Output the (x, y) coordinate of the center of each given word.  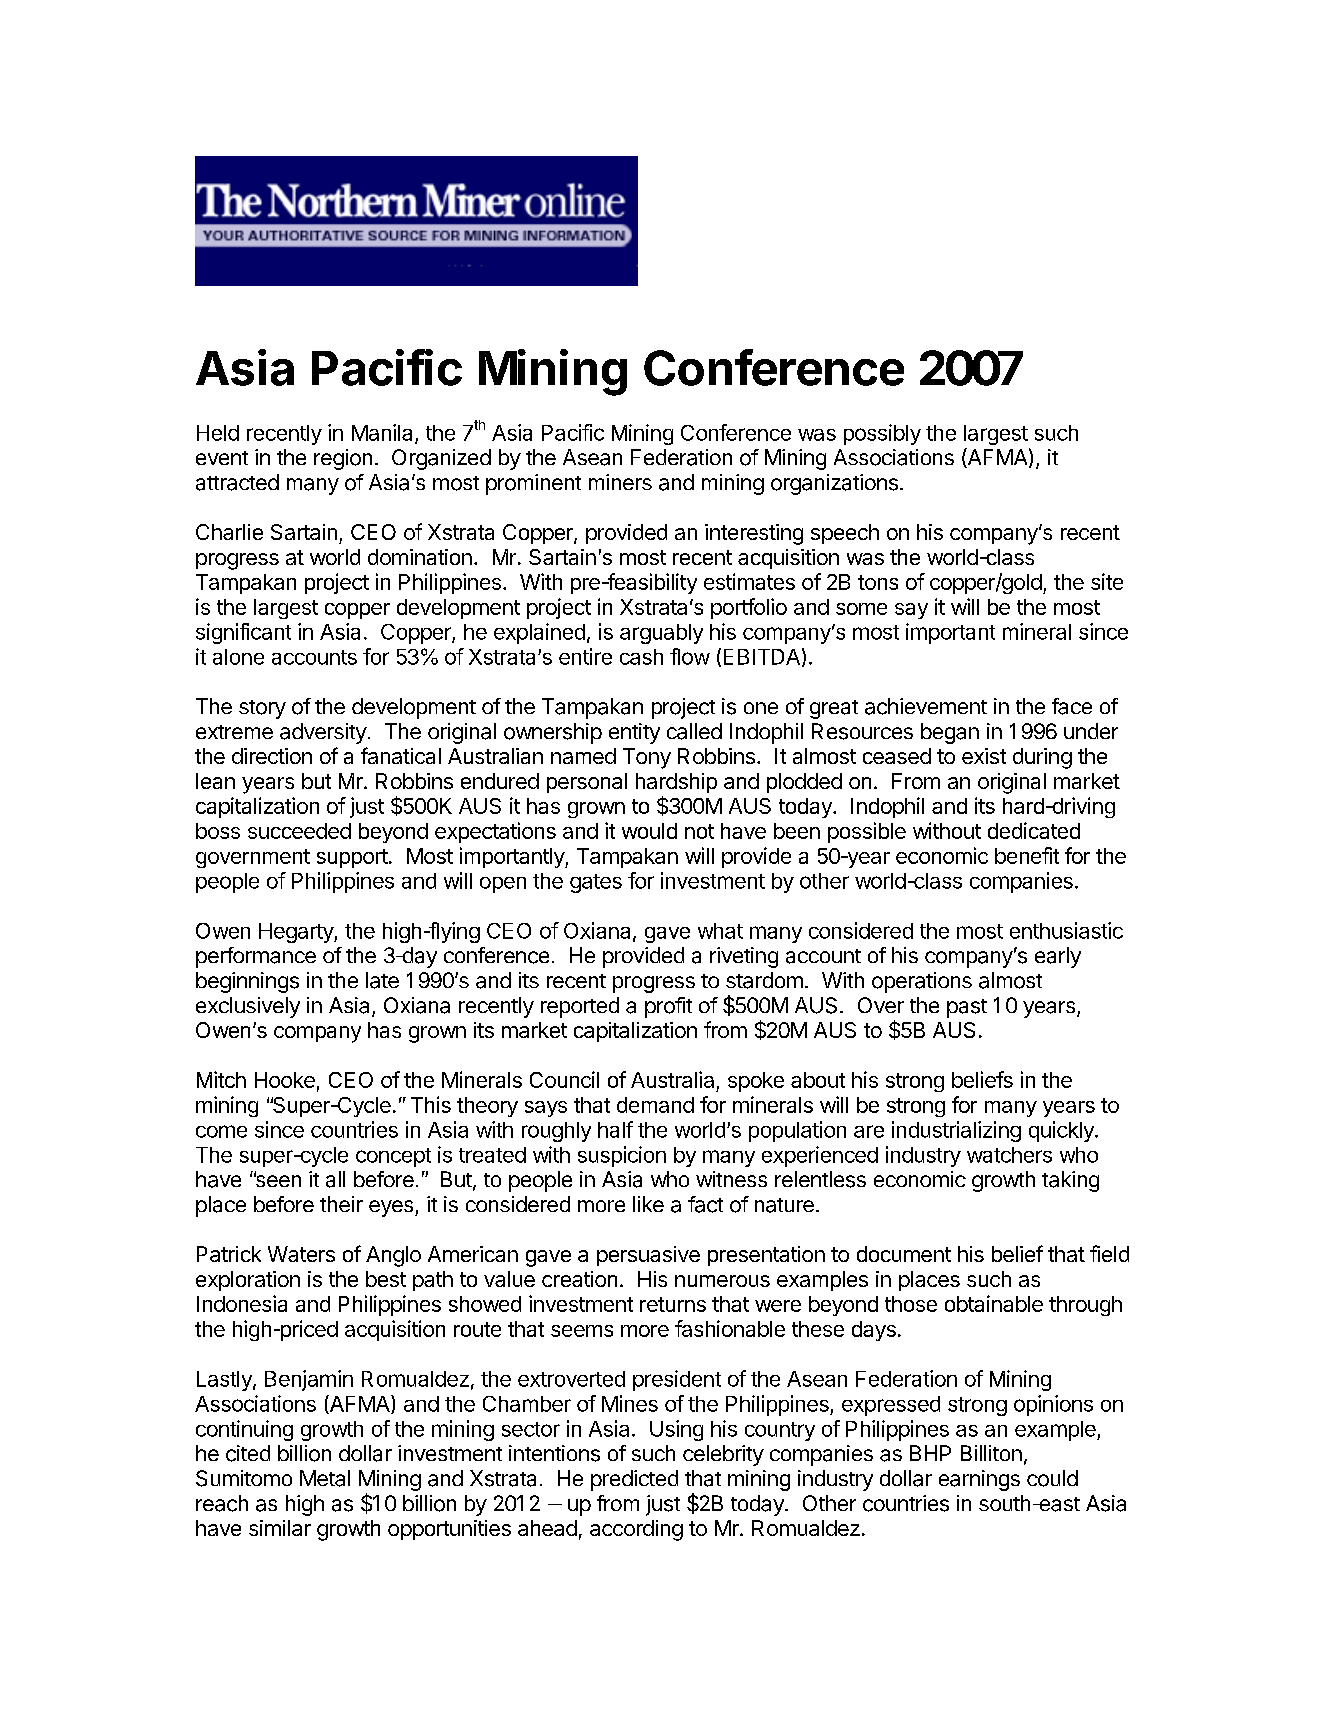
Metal (325, 1478)
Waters (301, 1254)
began (950, 733)
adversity (323, 733)
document (904, 1254)
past (967, 1008)
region (343, 459)
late (382, 980)
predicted (634, 1480)
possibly (882, 434)
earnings (979, 1480)
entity (634, 733)
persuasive (648, 1256)
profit (668, 1007)
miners (620, 482)
